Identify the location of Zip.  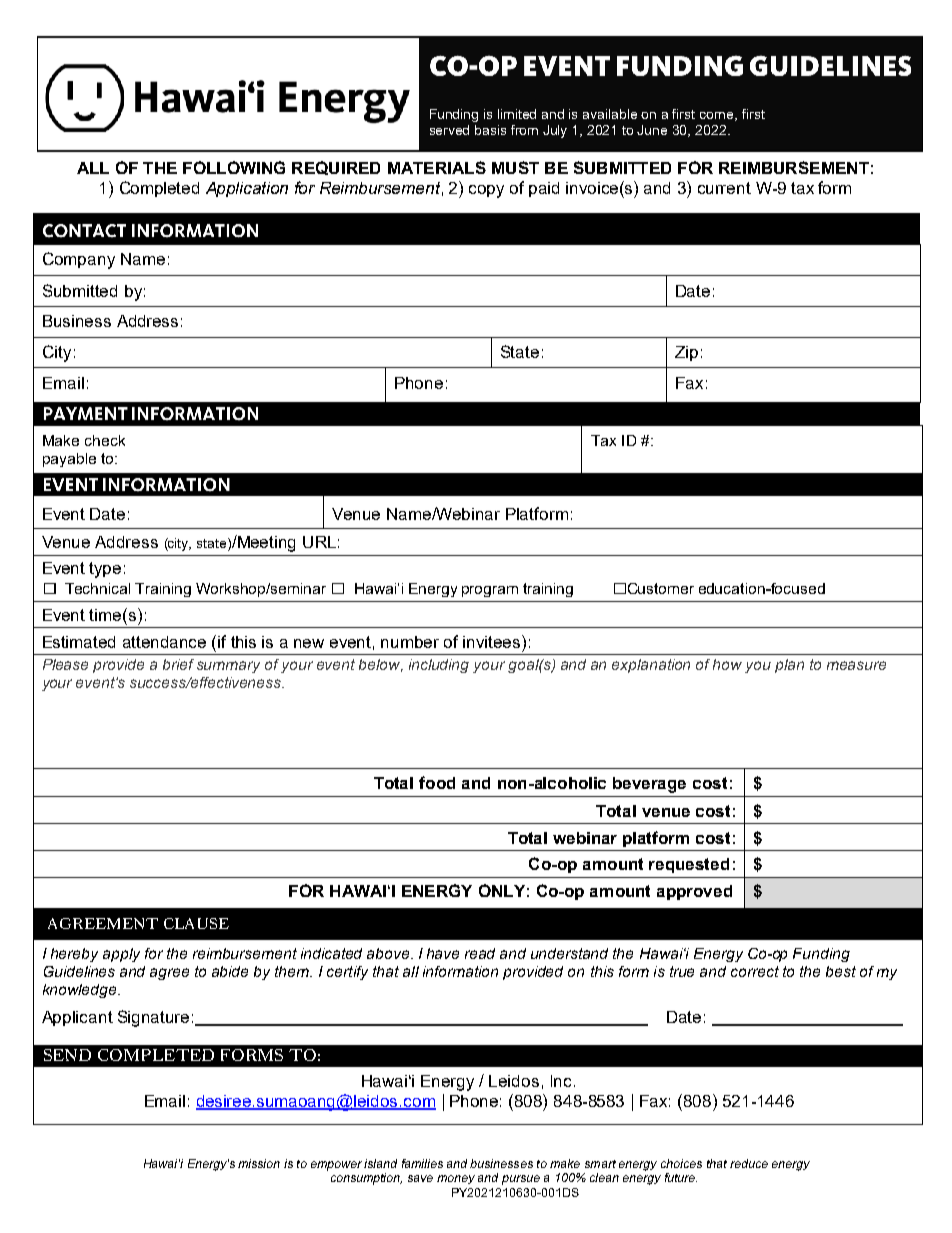
(686, 353).
